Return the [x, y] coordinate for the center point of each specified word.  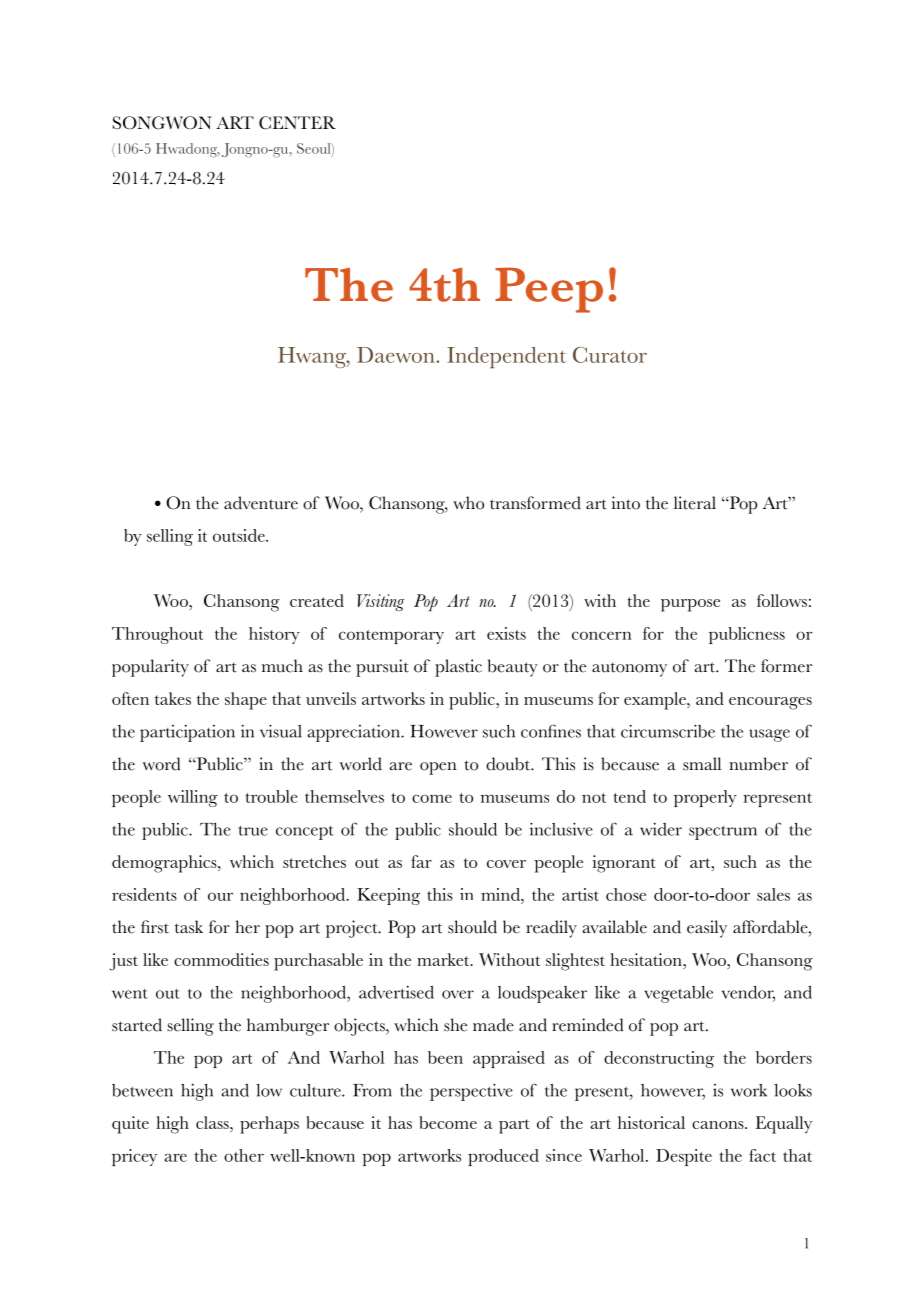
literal [695, 503]
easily [707, 929]
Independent [506, 357]
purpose [690, 605]
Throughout [157, 635]
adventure [261, 503]
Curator [610, 355]
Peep [549, 290]
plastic [458, 668]
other [244, 1155]
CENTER [297, 123]
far [421, 861]
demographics [165, 864]
